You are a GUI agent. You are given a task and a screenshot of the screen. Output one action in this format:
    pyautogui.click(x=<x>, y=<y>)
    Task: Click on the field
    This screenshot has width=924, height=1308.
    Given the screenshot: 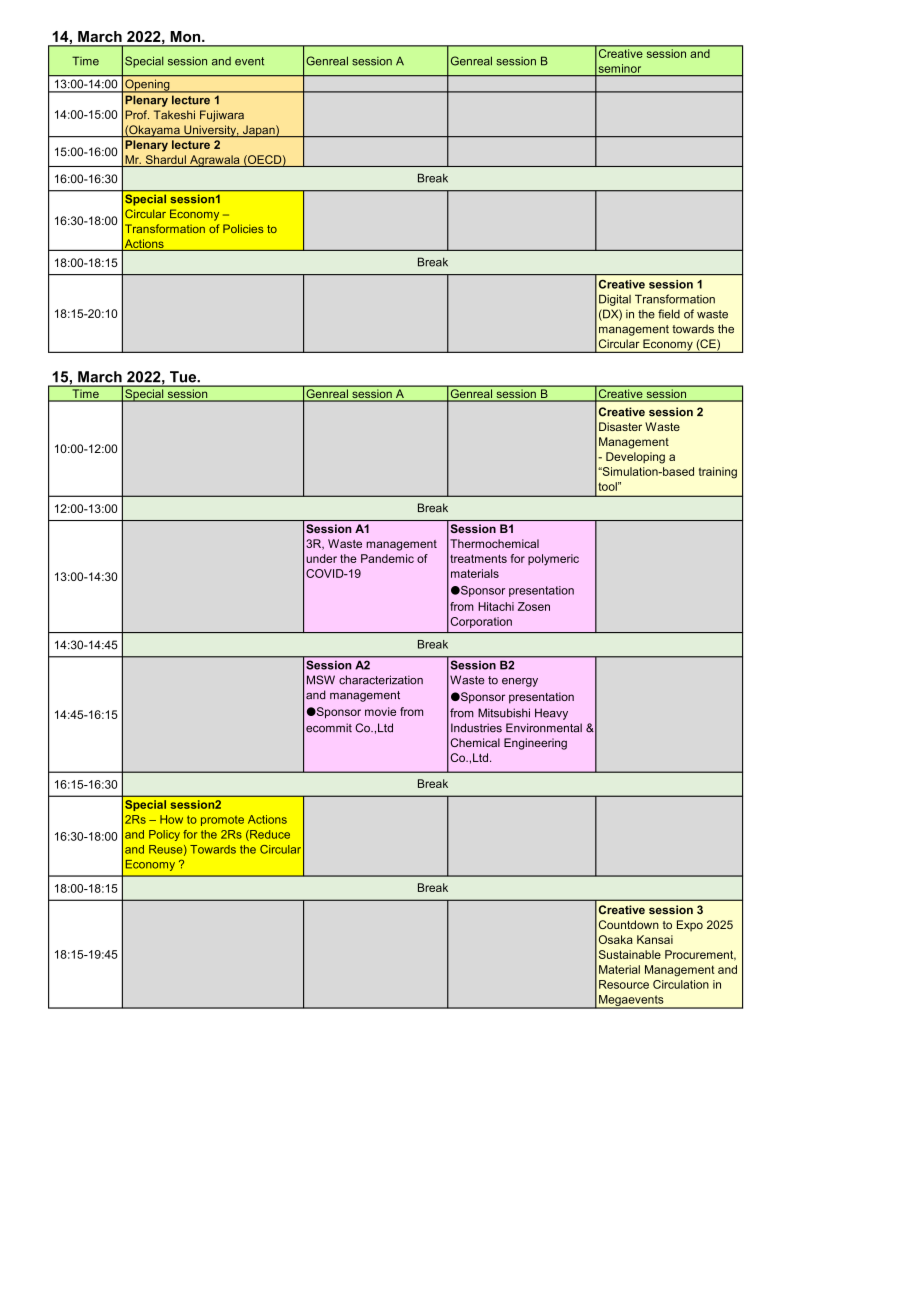 What is the action you would take?
    pyautogui.click(x=669, y=314)
